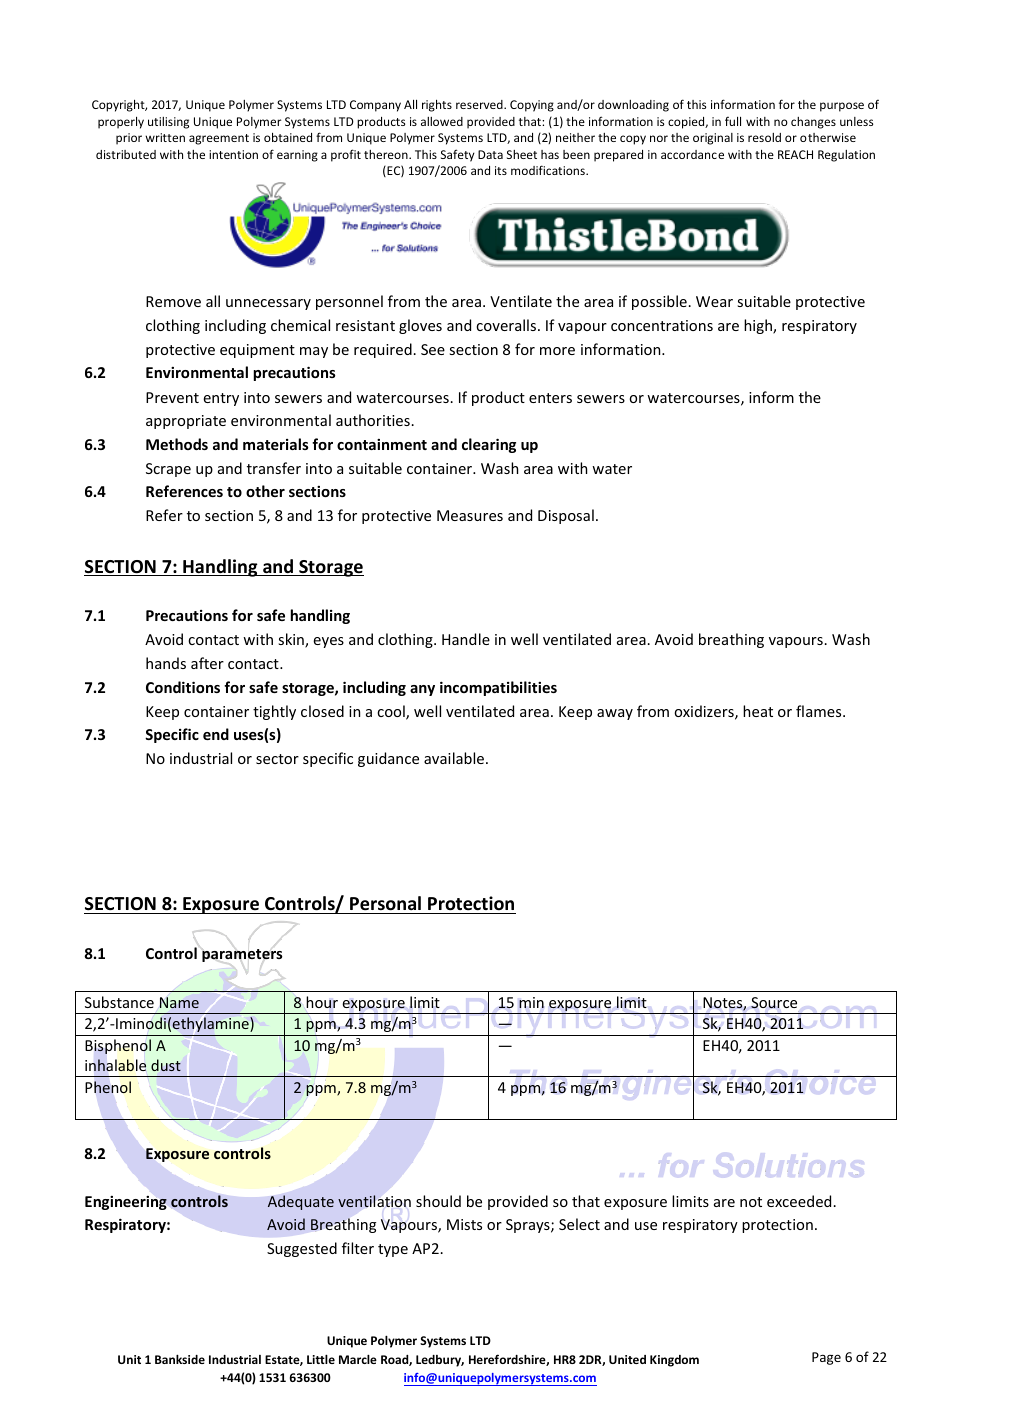  Describe the element at coordinates (186, 422) in the page. I see `appropriate` at that location.
